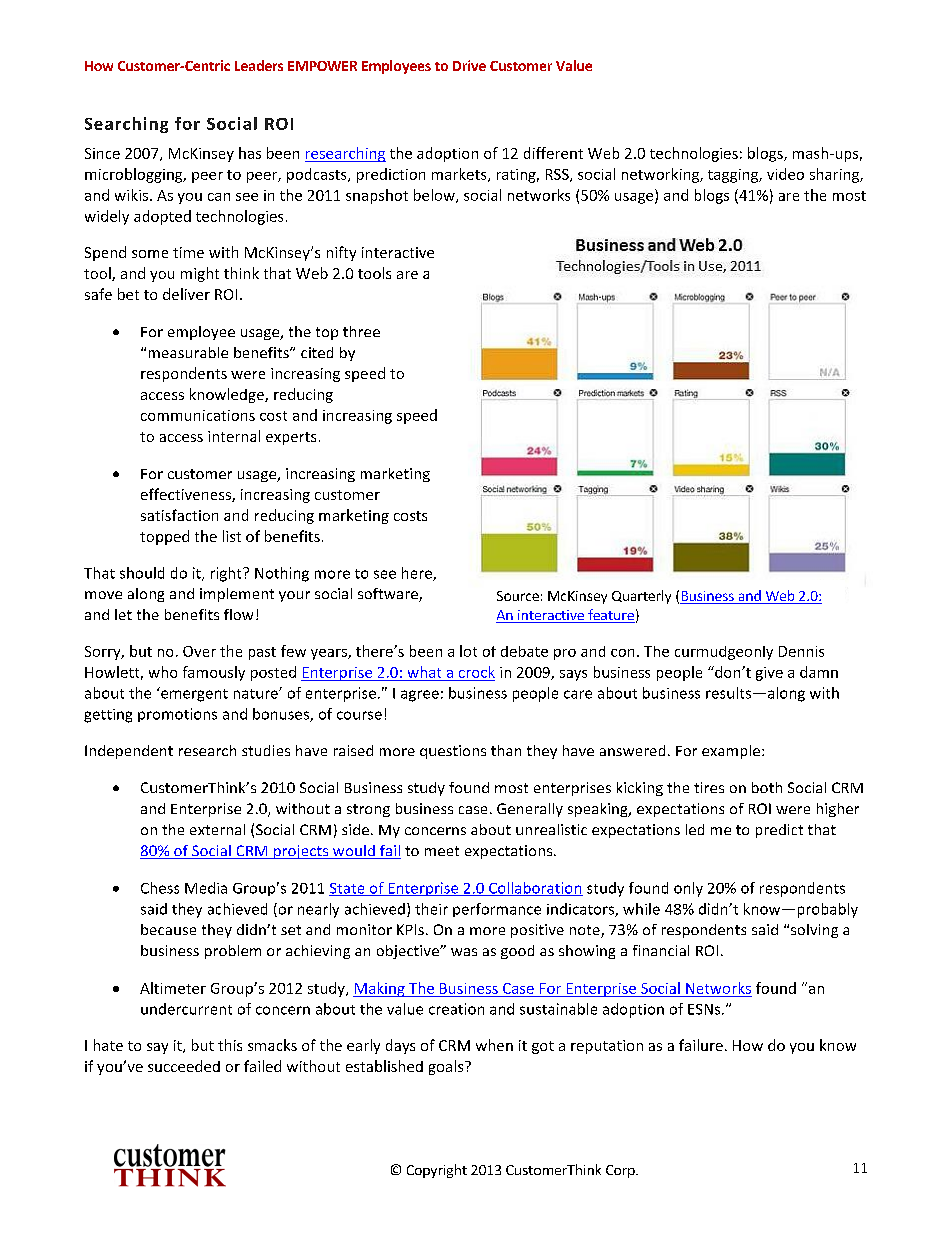 The image size is (952, 1233). What do you see at coordinates (518, 596) in the screenshot?
I see `Source` at bounding box center [518, 596].
